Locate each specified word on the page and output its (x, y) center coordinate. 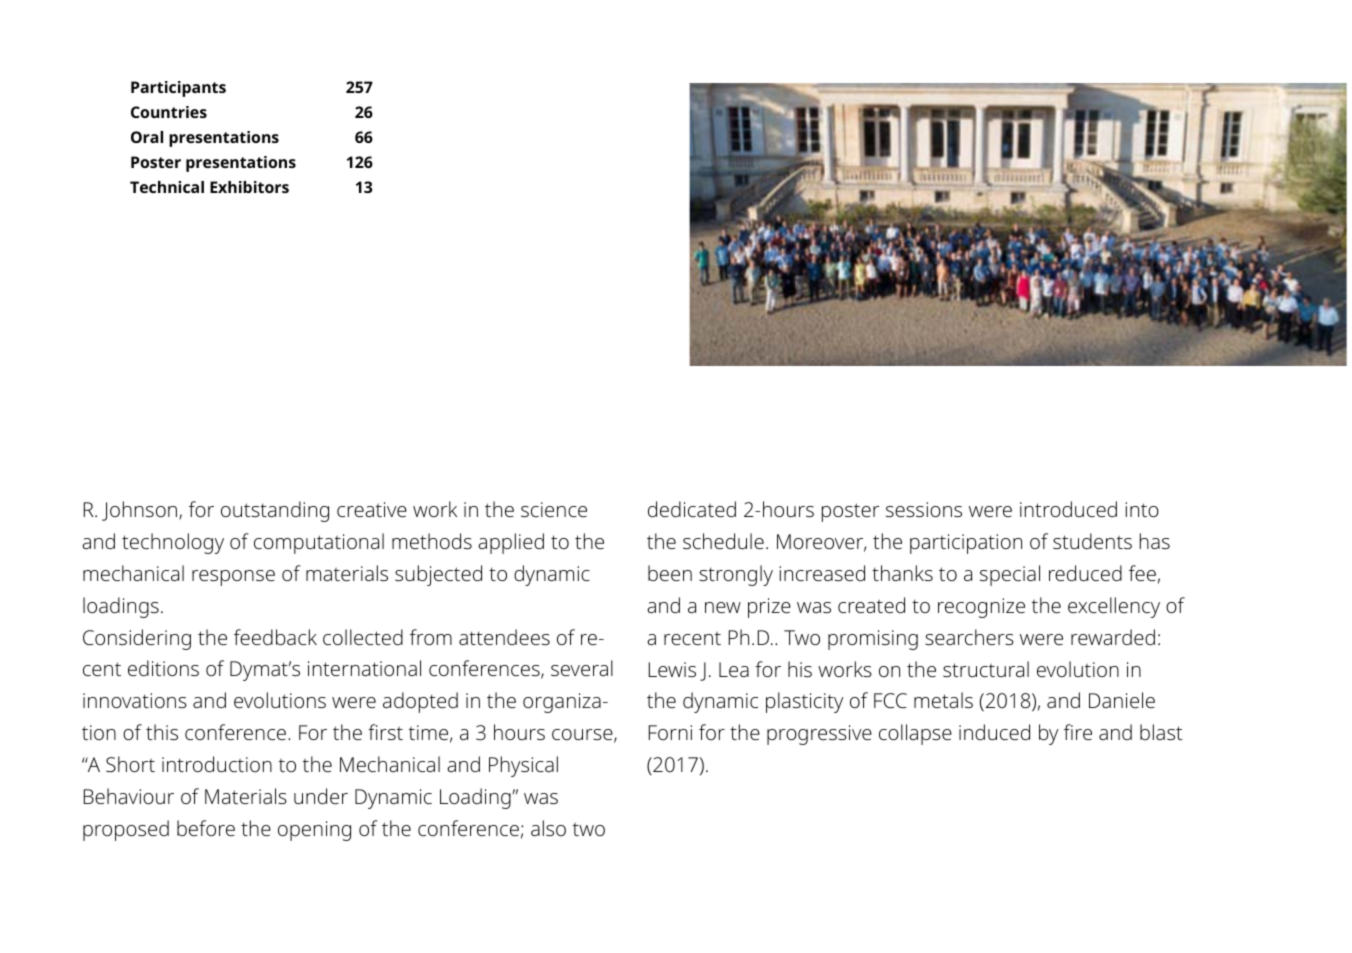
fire (1078, 732)
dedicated (692, 509)
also (548, 828)
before (206, 828)
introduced (1068, 509)
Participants (178, 89)
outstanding (275, 511)
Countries (169, 112)
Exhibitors (249, 187)
